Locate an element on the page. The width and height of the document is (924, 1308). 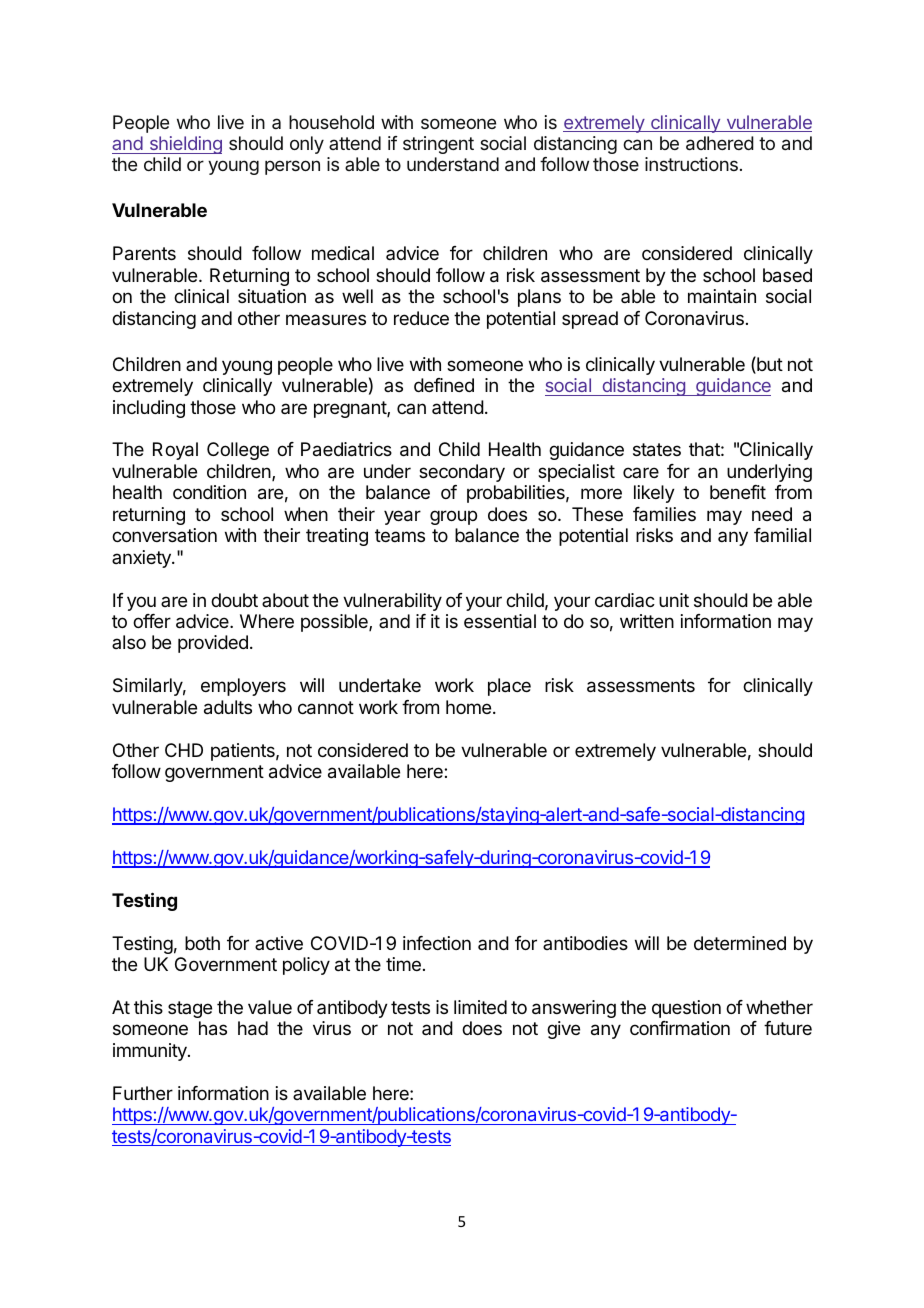
benefit is located at coordinates (738, 492).
